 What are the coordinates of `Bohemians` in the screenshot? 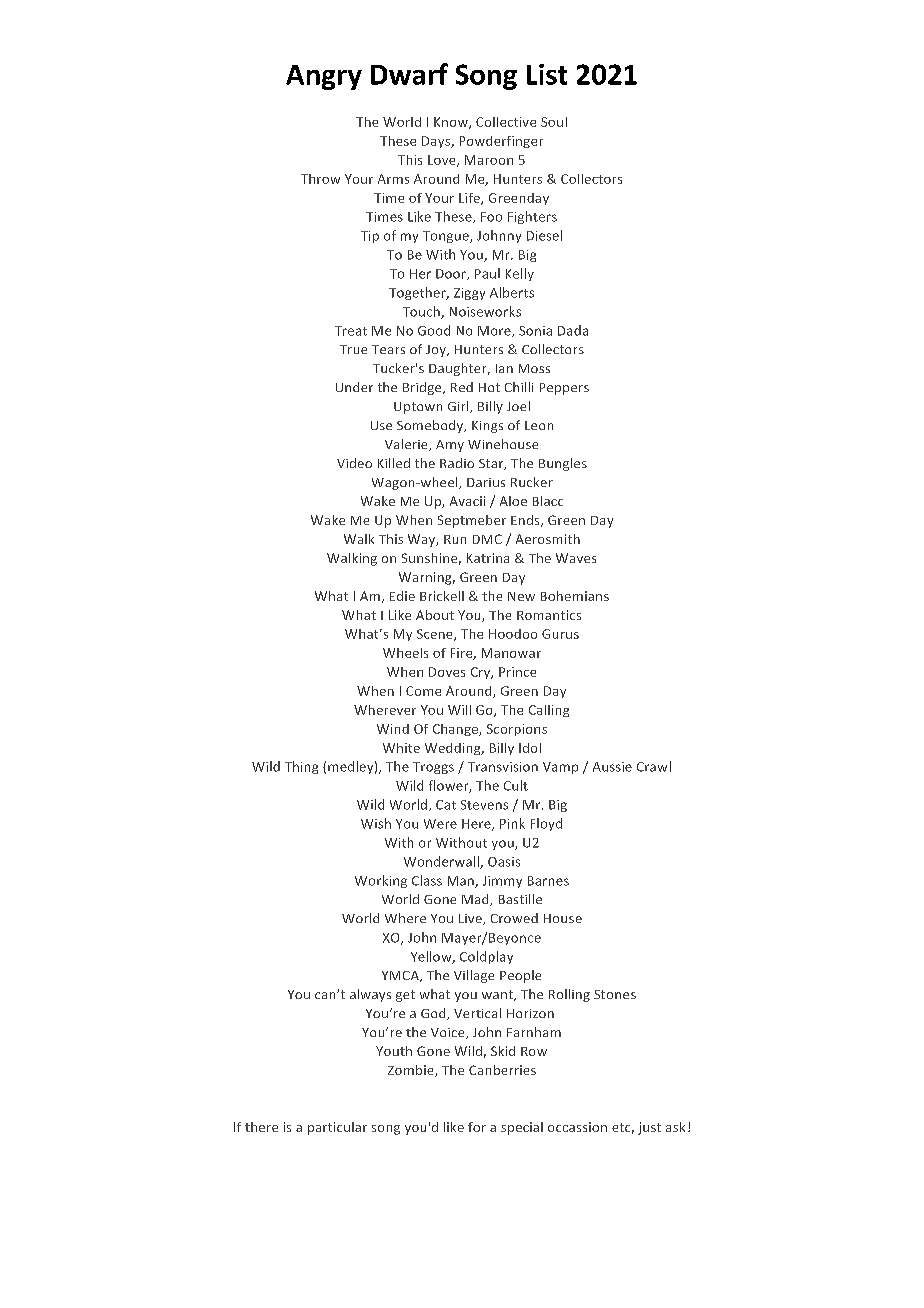 It's located at (575, 596).
